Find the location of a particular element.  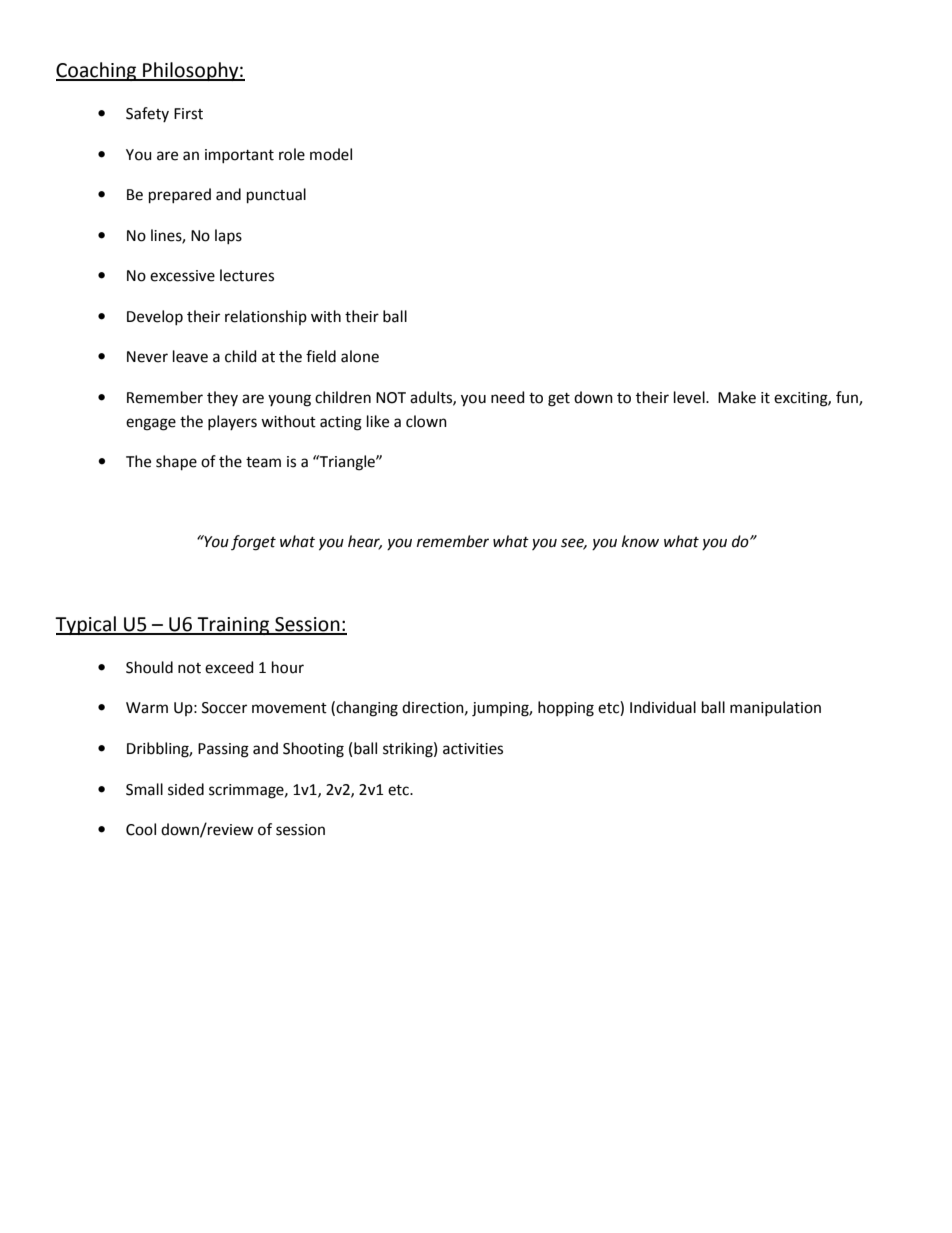

role is located at coordinates (292, 154).
